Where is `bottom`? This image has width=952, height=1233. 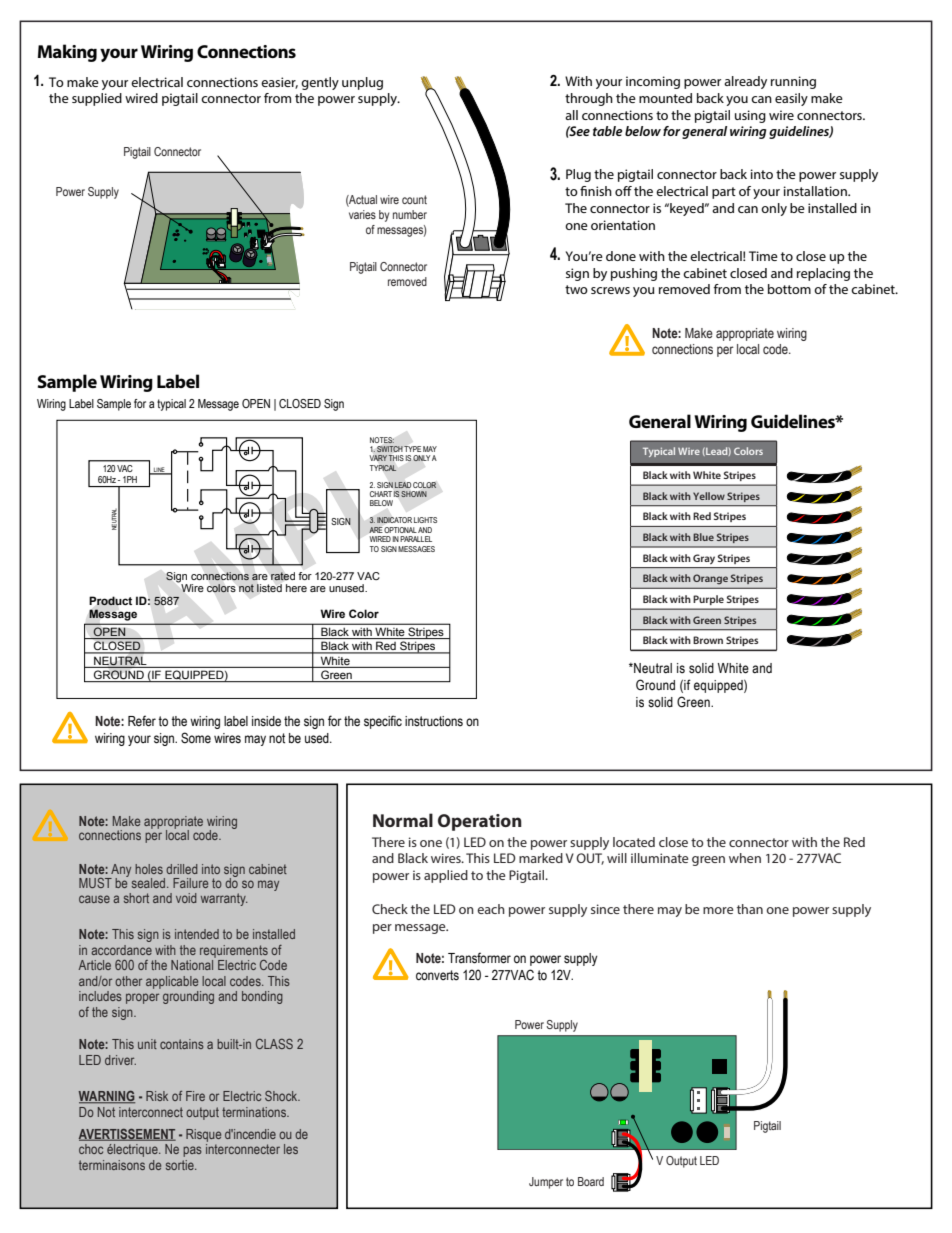
bottom is located at coordinates (789, 289).
